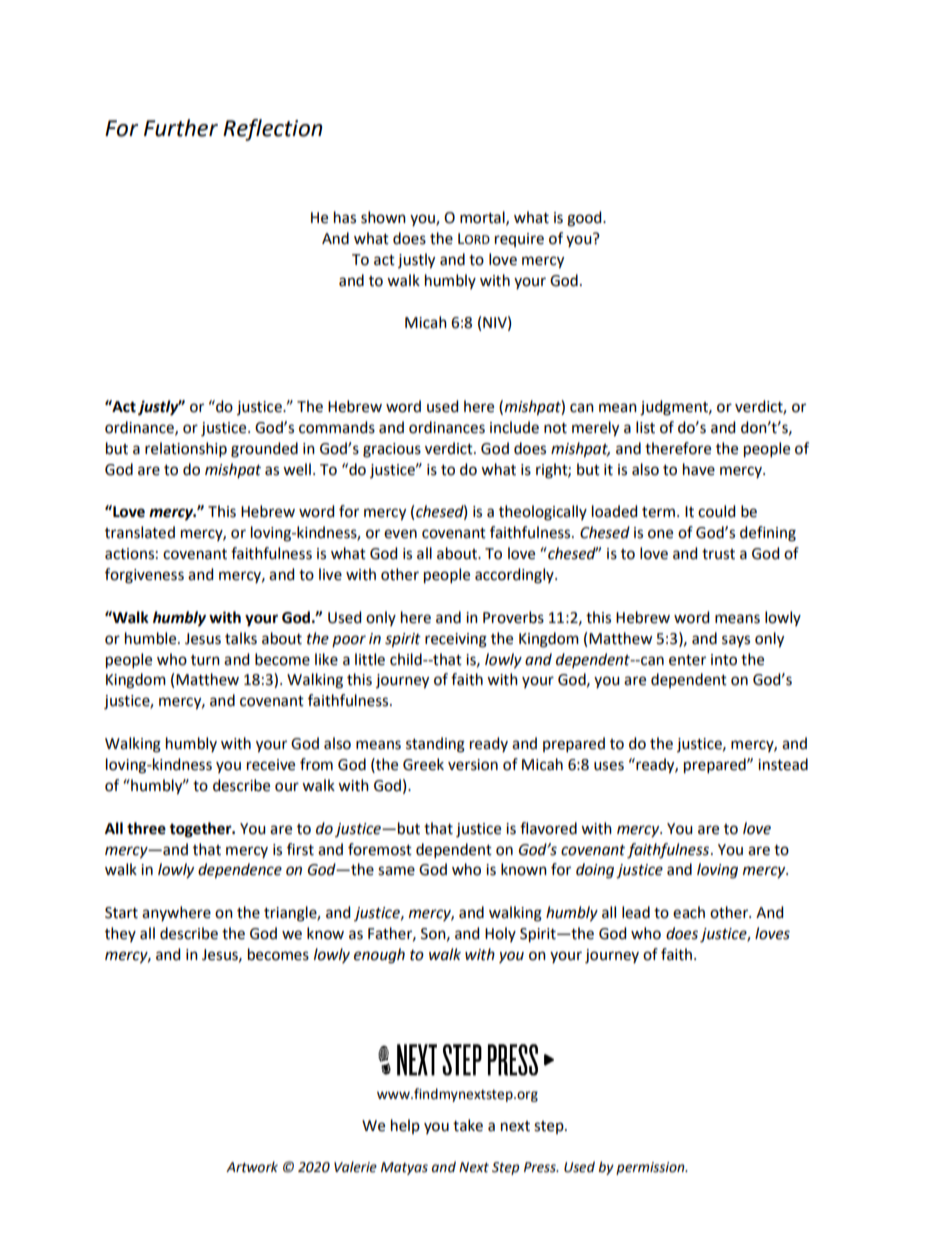 This screenshot has height=1233, width=952. What do you see at coordinates (383, 217) in the screenshot?
I see `shown` at bounding box center [383, 217].
